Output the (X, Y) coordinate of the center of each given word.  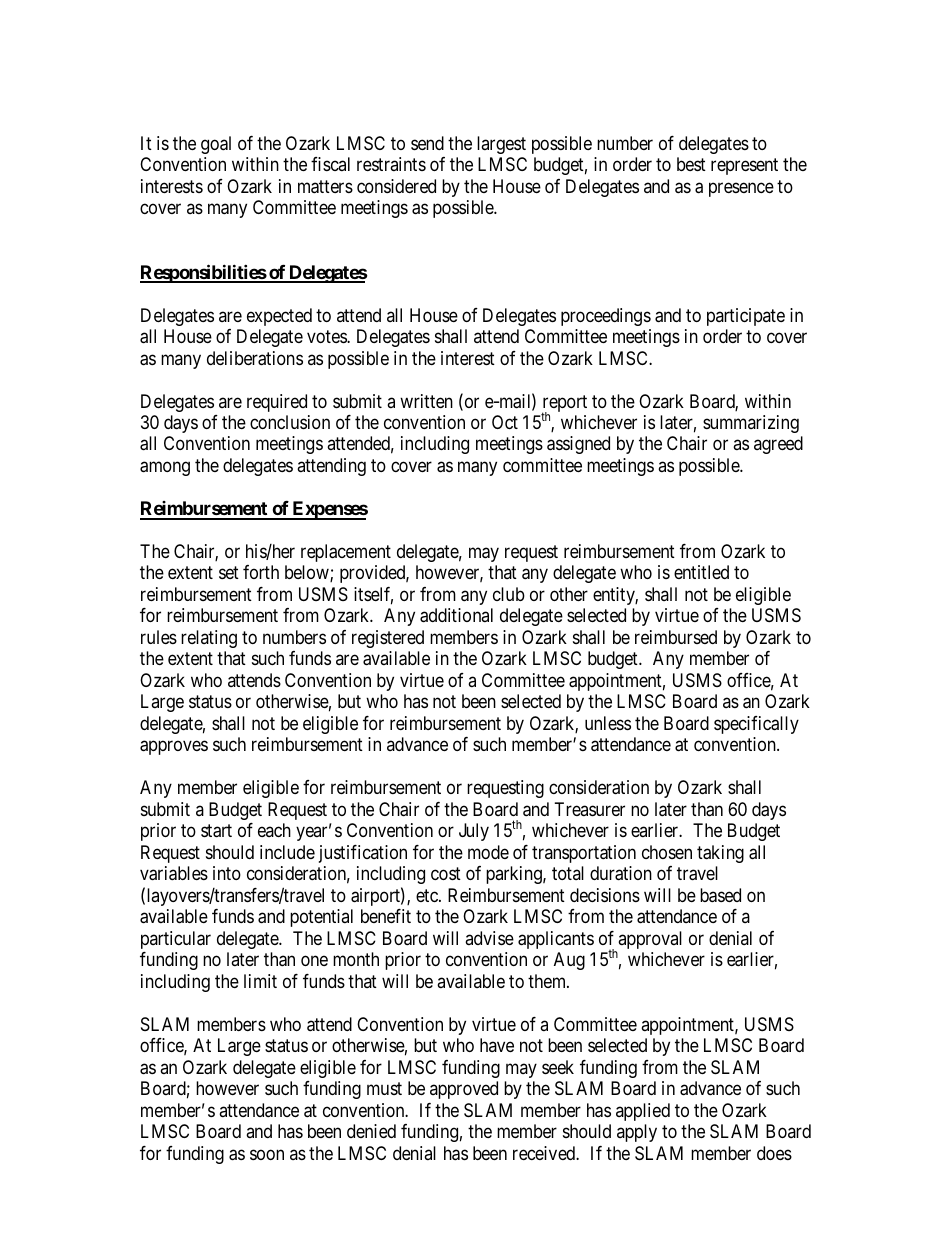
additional (456, 615)
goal (216, 145)
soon (267, 1154)
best (691, 164)
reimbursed (676, 637)
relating (209, 639)
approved (464, 1090)
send (427, 143)
